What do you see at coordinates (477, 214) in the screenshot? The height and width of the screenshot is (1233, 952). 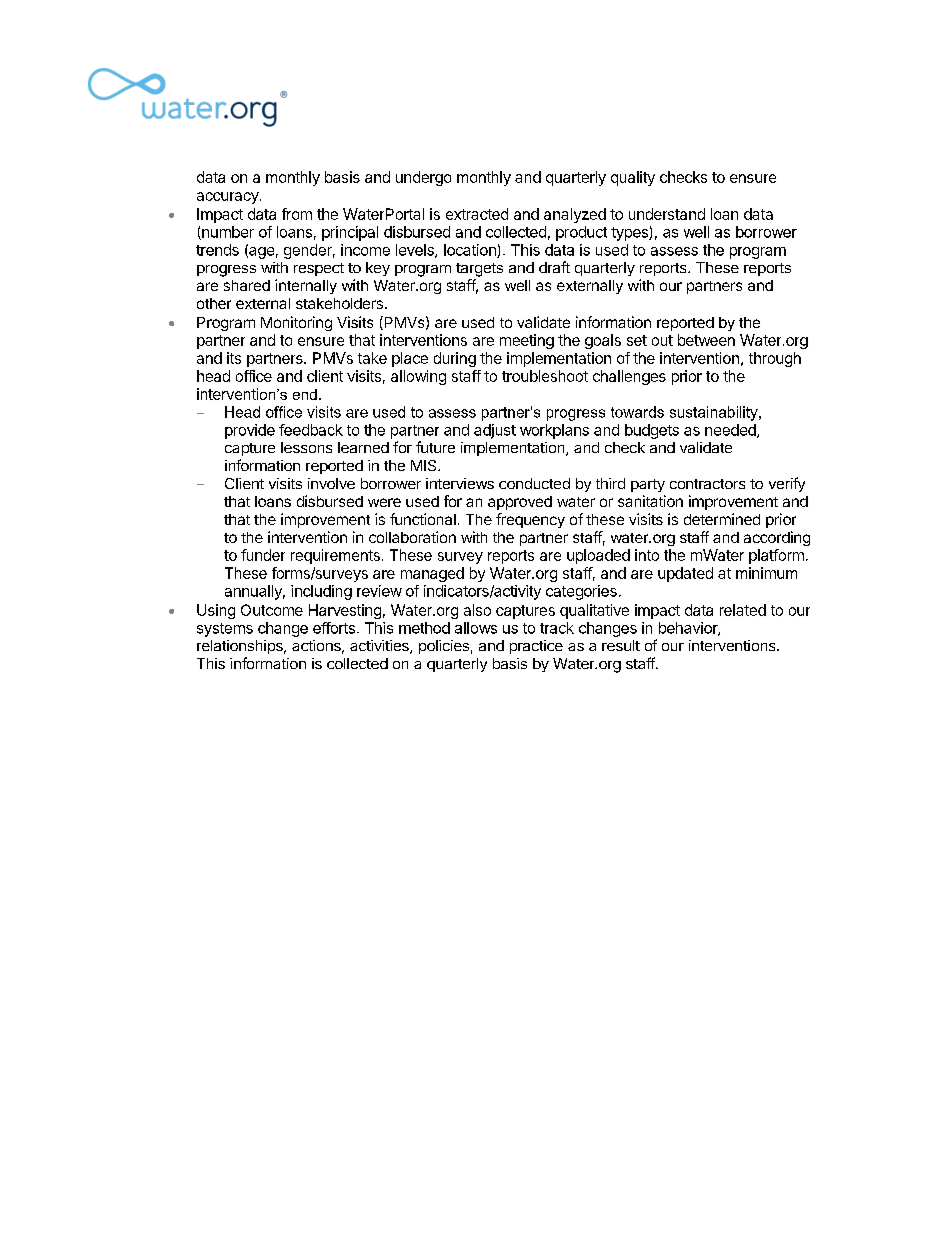 I see `extracted` at bounding box center [477, 214].
